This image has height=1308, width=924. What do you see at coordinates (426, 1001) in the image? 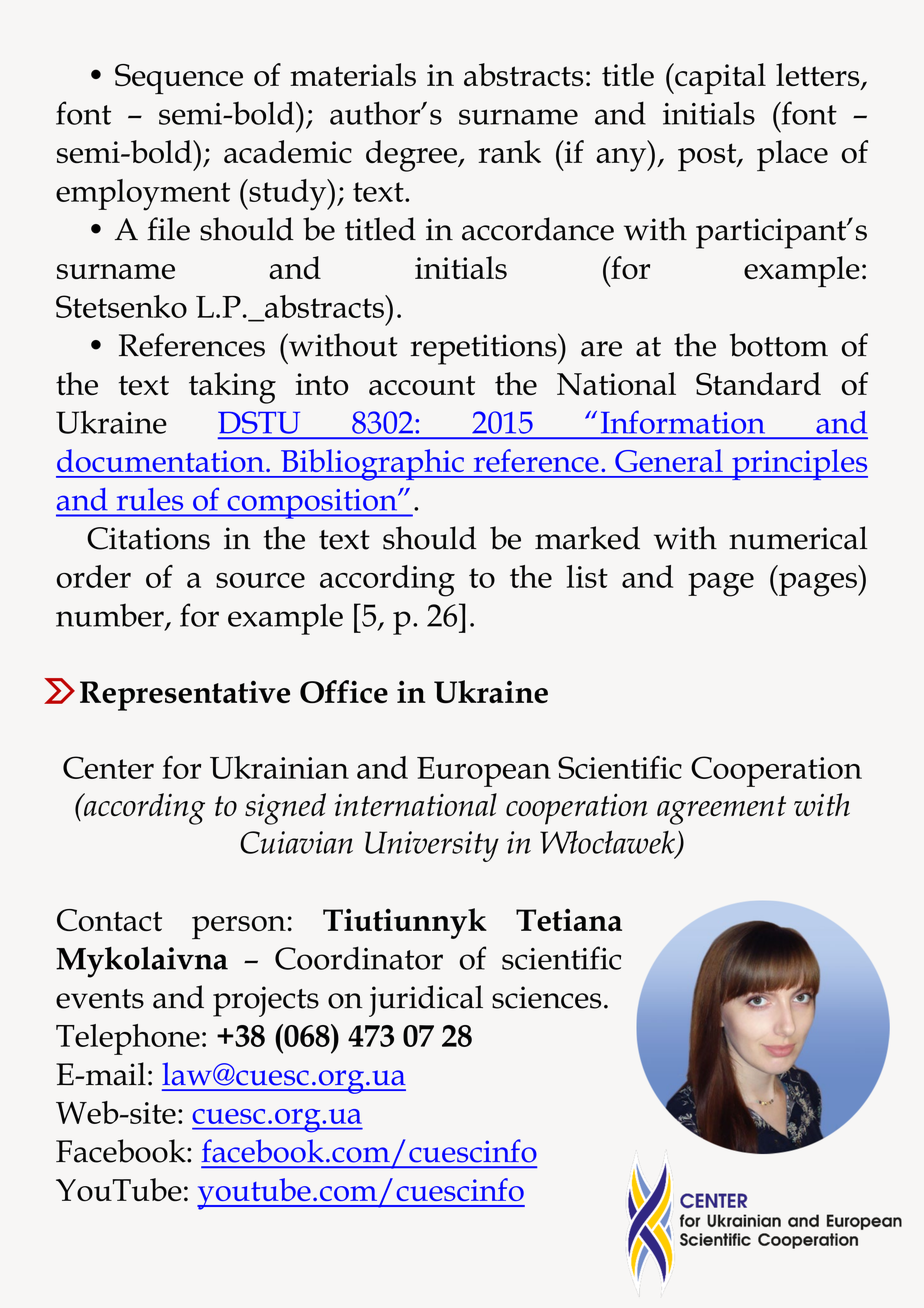
I see `juridical` at bounding box center [426, 1001].
